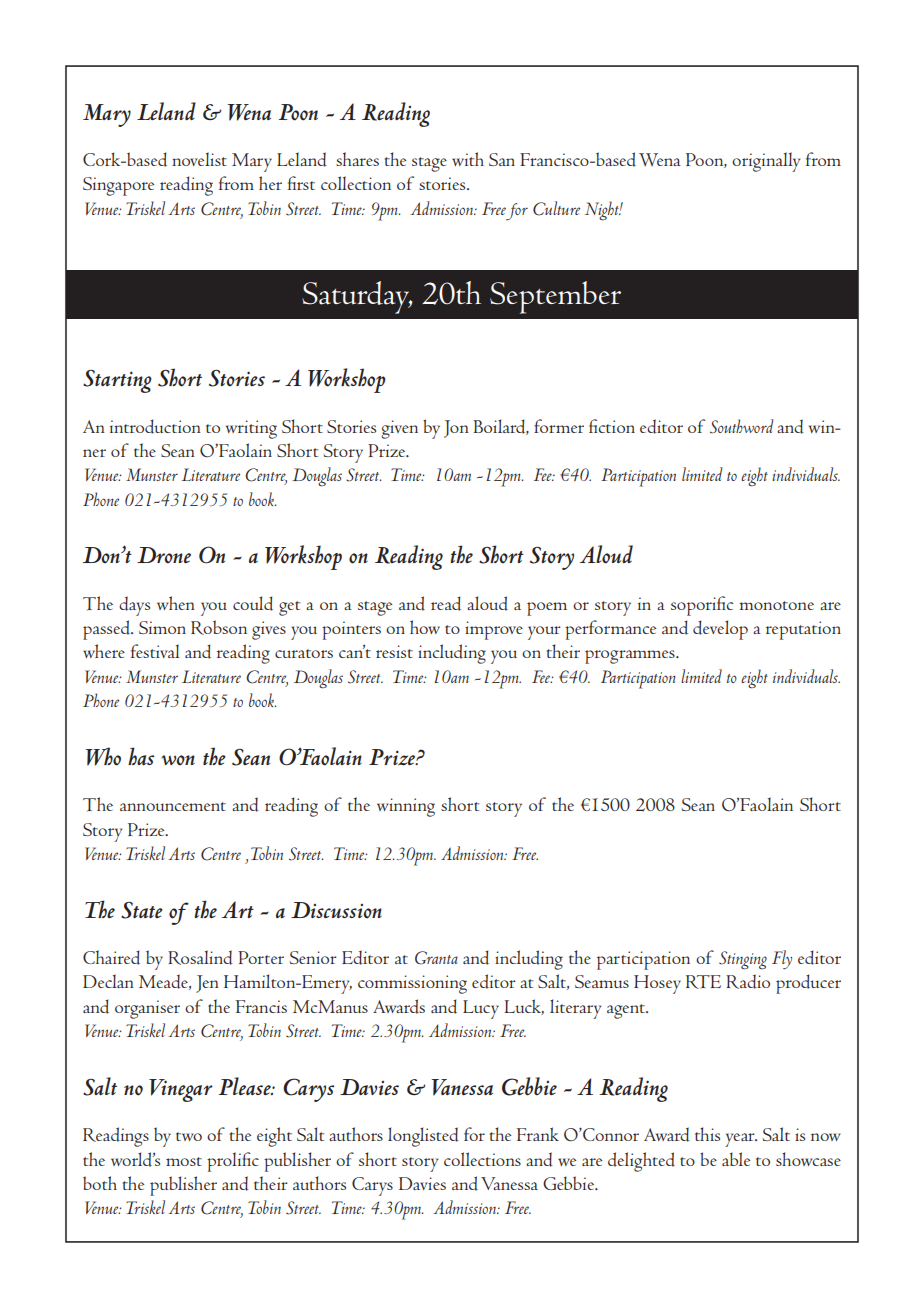 Image resolution: width=924 pixels, height=1308 pixels. What do you see at coordinates (155, 651) in the screenshot?
I see `festival` at bounding box center [155, 651].
